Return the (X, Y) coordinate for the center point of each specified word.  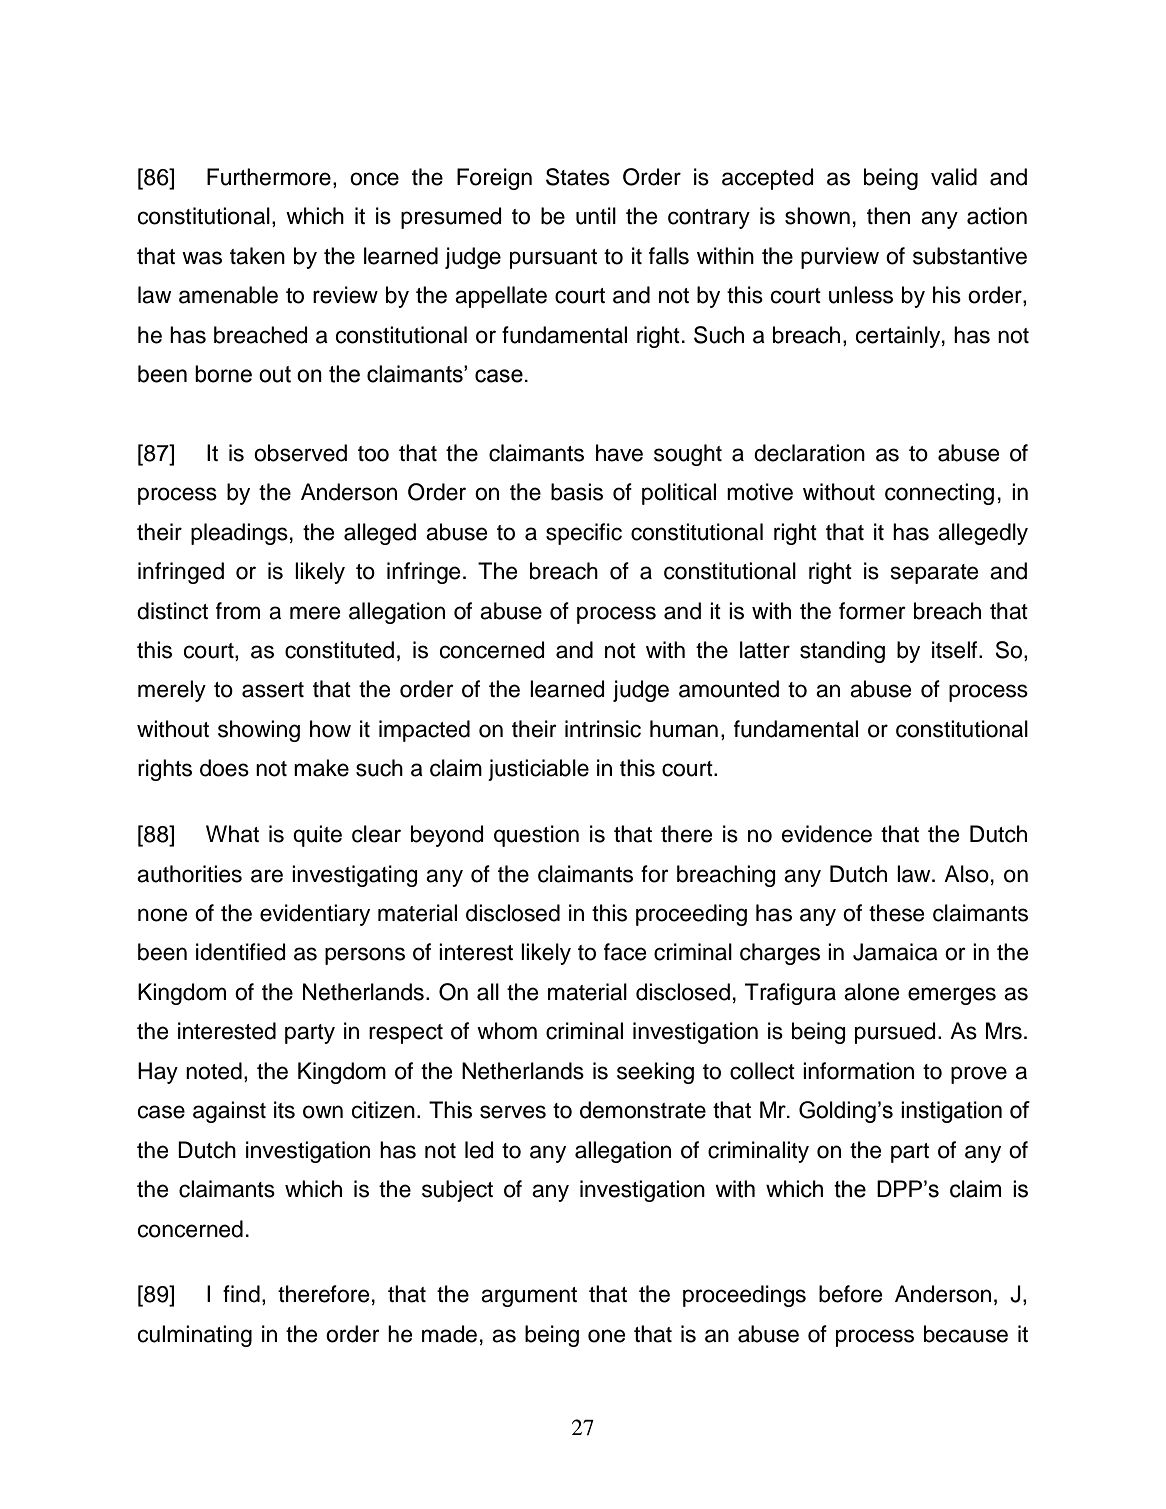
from (238, 611)
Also (966, 874)
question (536, 836)
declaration (809, 453)
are (267, 876)
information (858, 1071)
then (888, 216)
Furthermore (269, 177)
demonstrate (643, 1110)
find (241, 1294)
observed (300, 453)
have (619, 453)
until (596, 216)
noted (214, 1071)
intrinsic (603, 729)
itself (956, 650)
